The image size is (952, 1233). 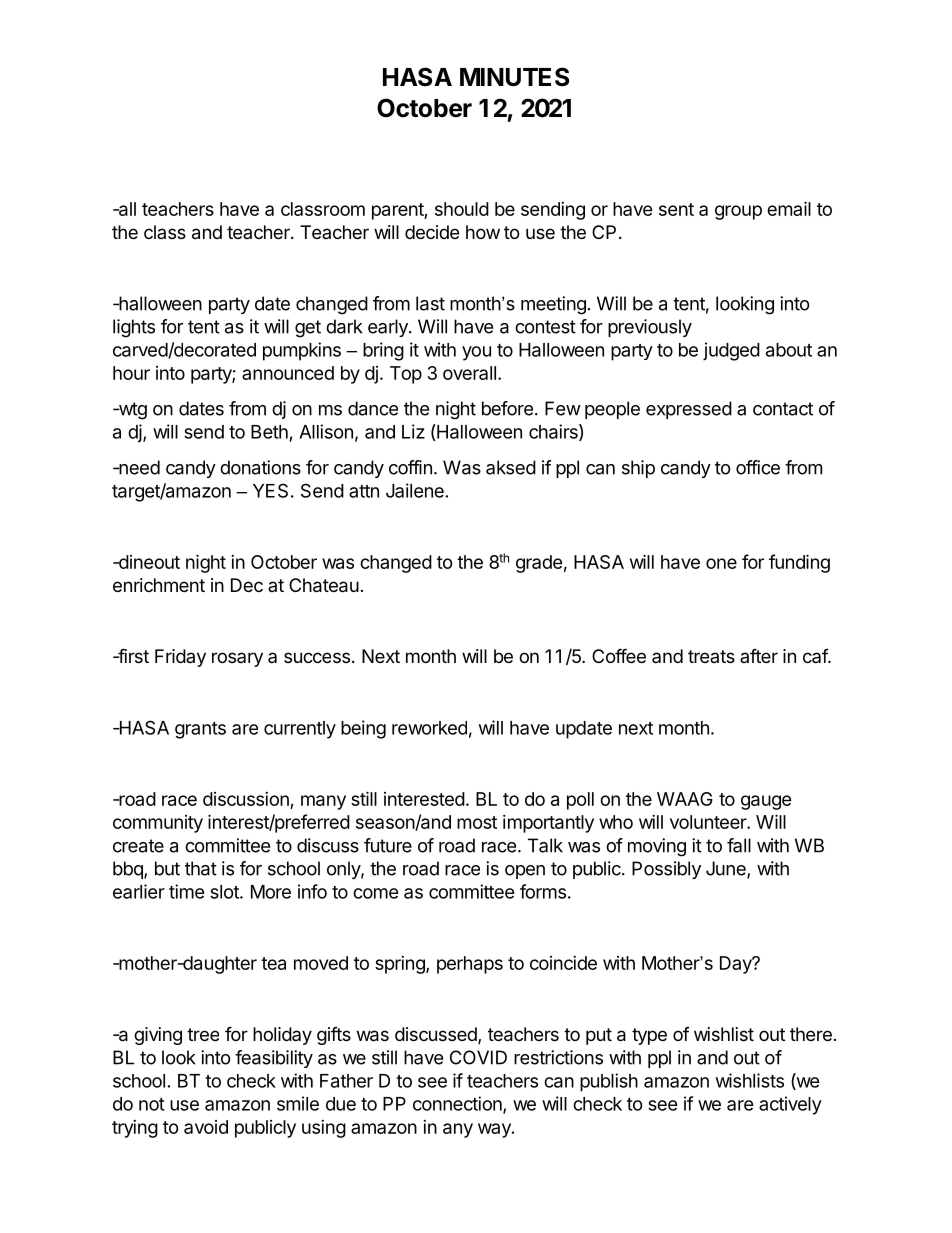 What do you see at coordinates (432, 232) in the image?
I see `decide` at bounding box center [432, 232].
